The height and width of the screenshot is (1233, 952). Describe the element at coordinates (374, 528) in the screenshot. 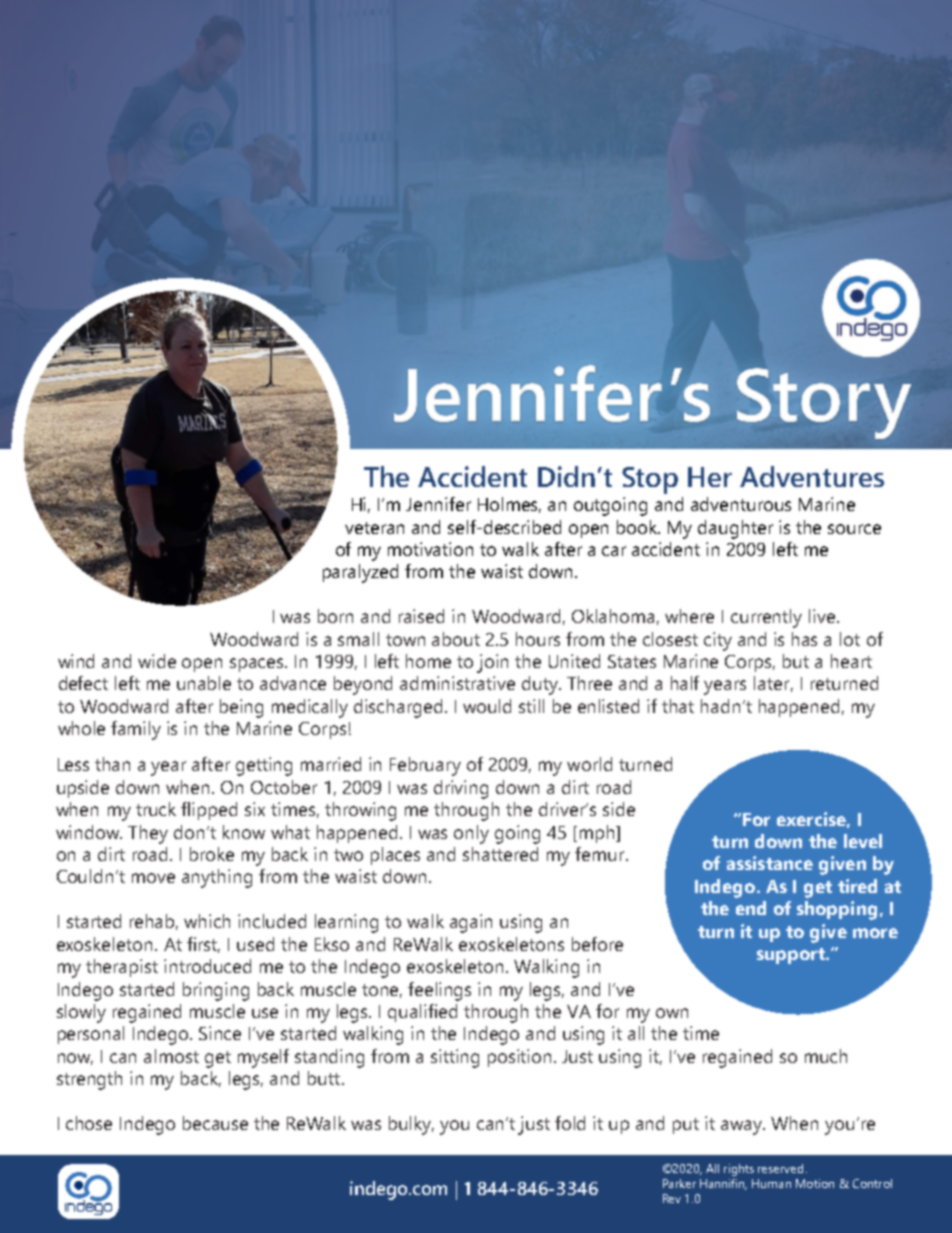

I see `veteran` at that location.
